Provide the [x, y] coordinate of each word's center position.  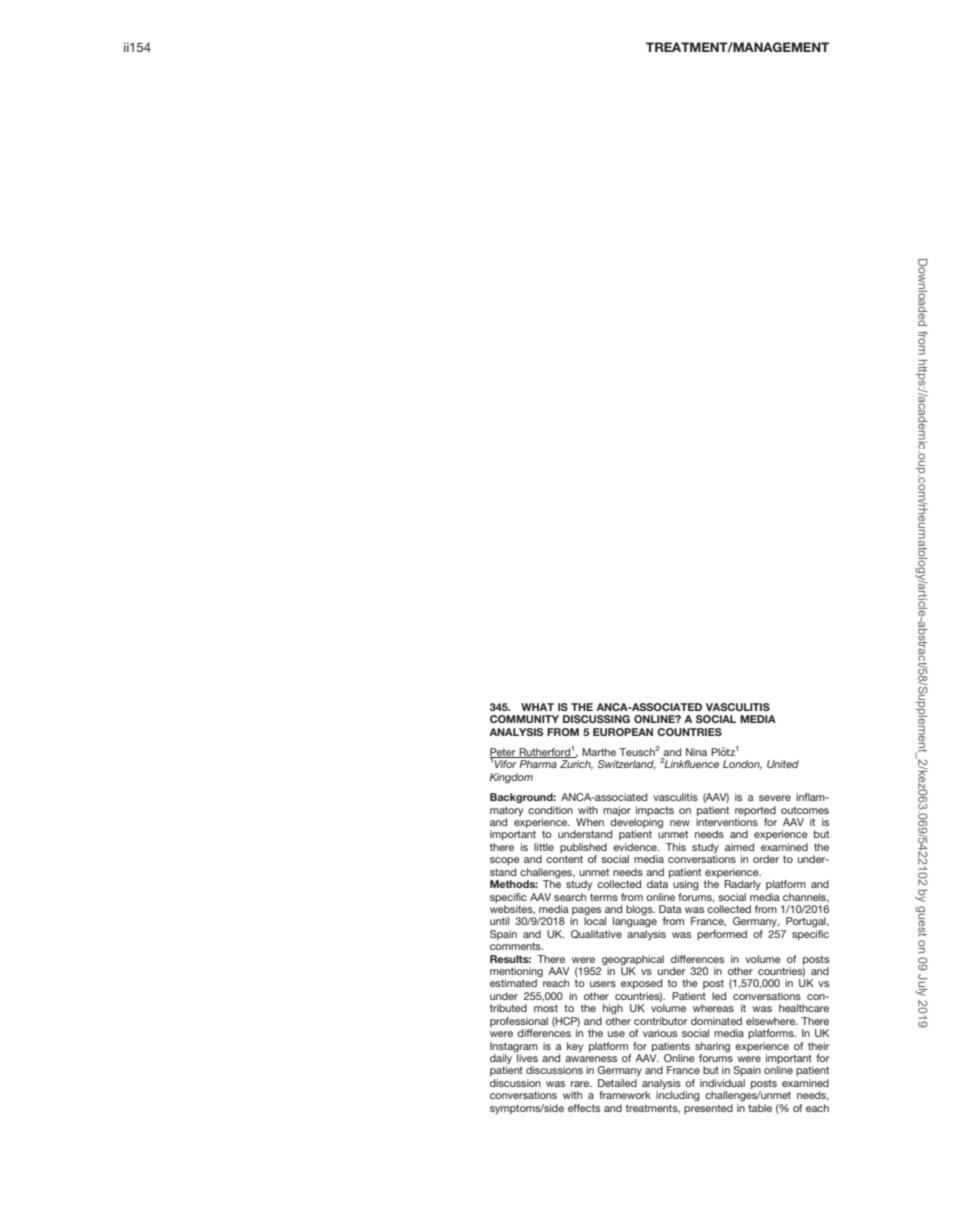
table [760, 1108]
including [678, 1096]
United [783, 764]
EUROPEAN [623, 732]
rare [581, 1084]
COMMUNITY [524, 719]
